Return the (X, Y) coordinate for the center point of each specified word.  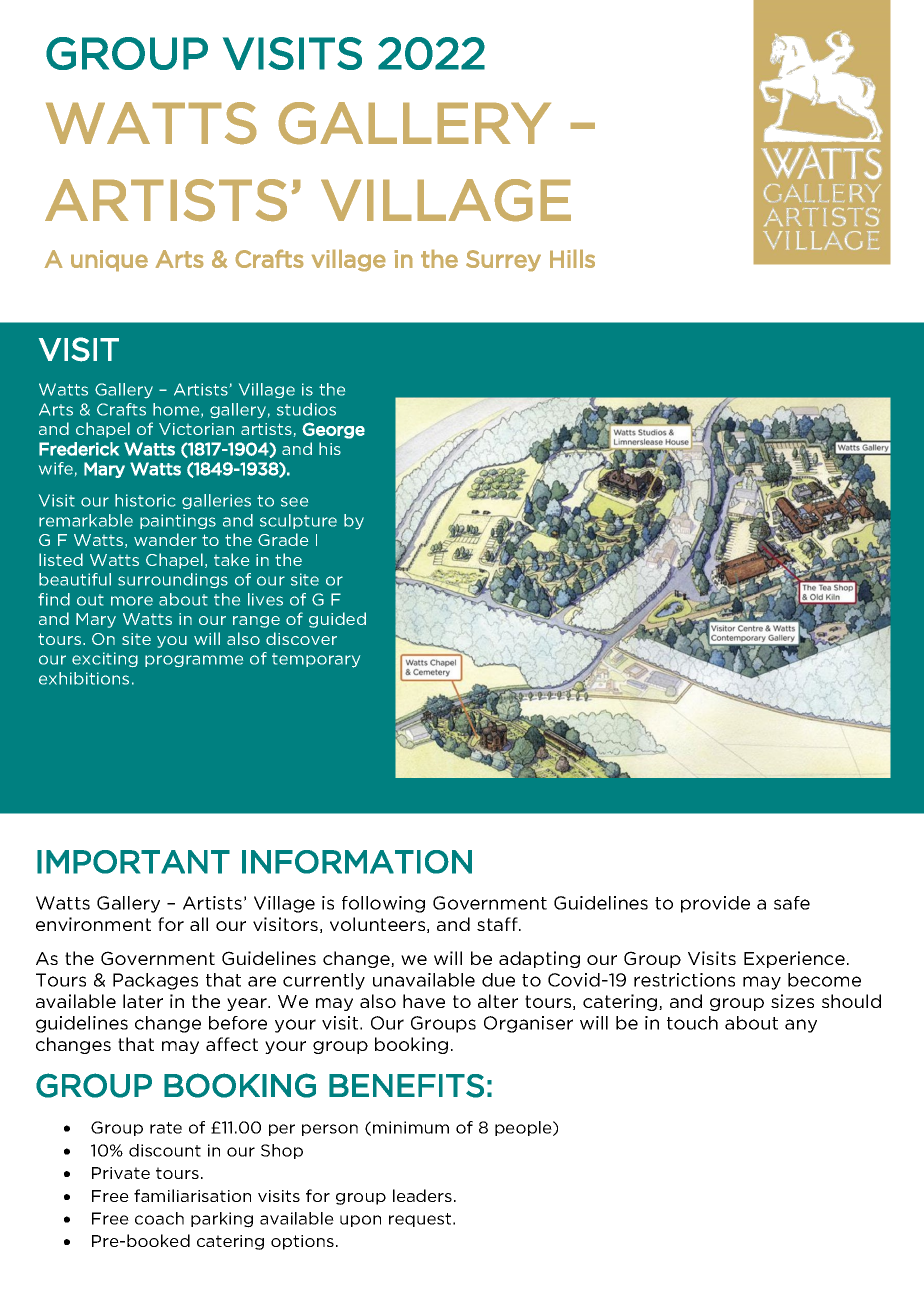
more (132, 601)
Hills (572, 259)
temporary (316, 660)
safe (792, 903)
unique (109, 260)
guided (337, 620)
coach (159, 1218)
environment (93, 924)
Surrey (503, 260)
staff (498, 924)
